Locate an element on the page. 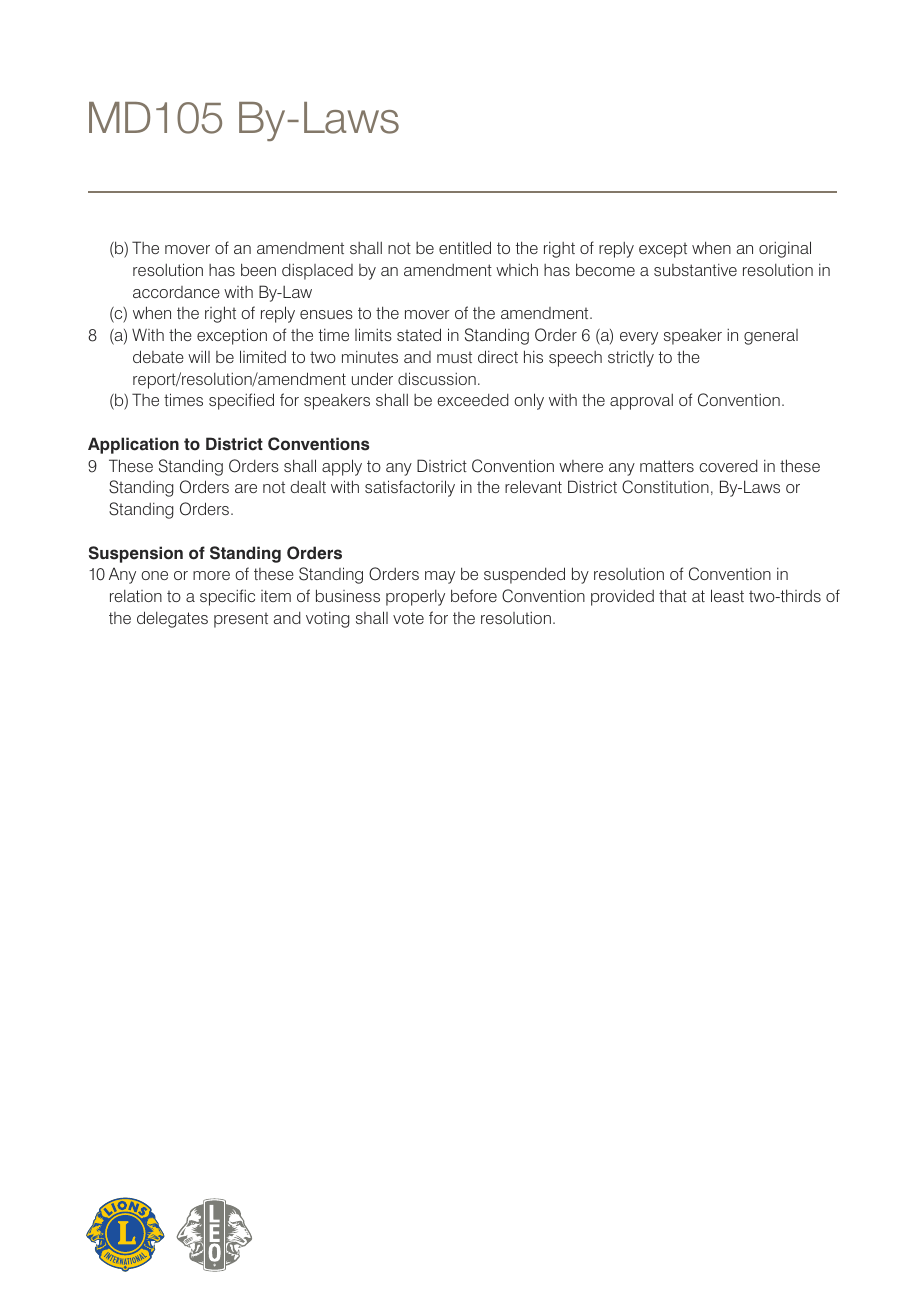 The height and width of the document is (1308, 924). entitled is located at coordinates (465, 247).
